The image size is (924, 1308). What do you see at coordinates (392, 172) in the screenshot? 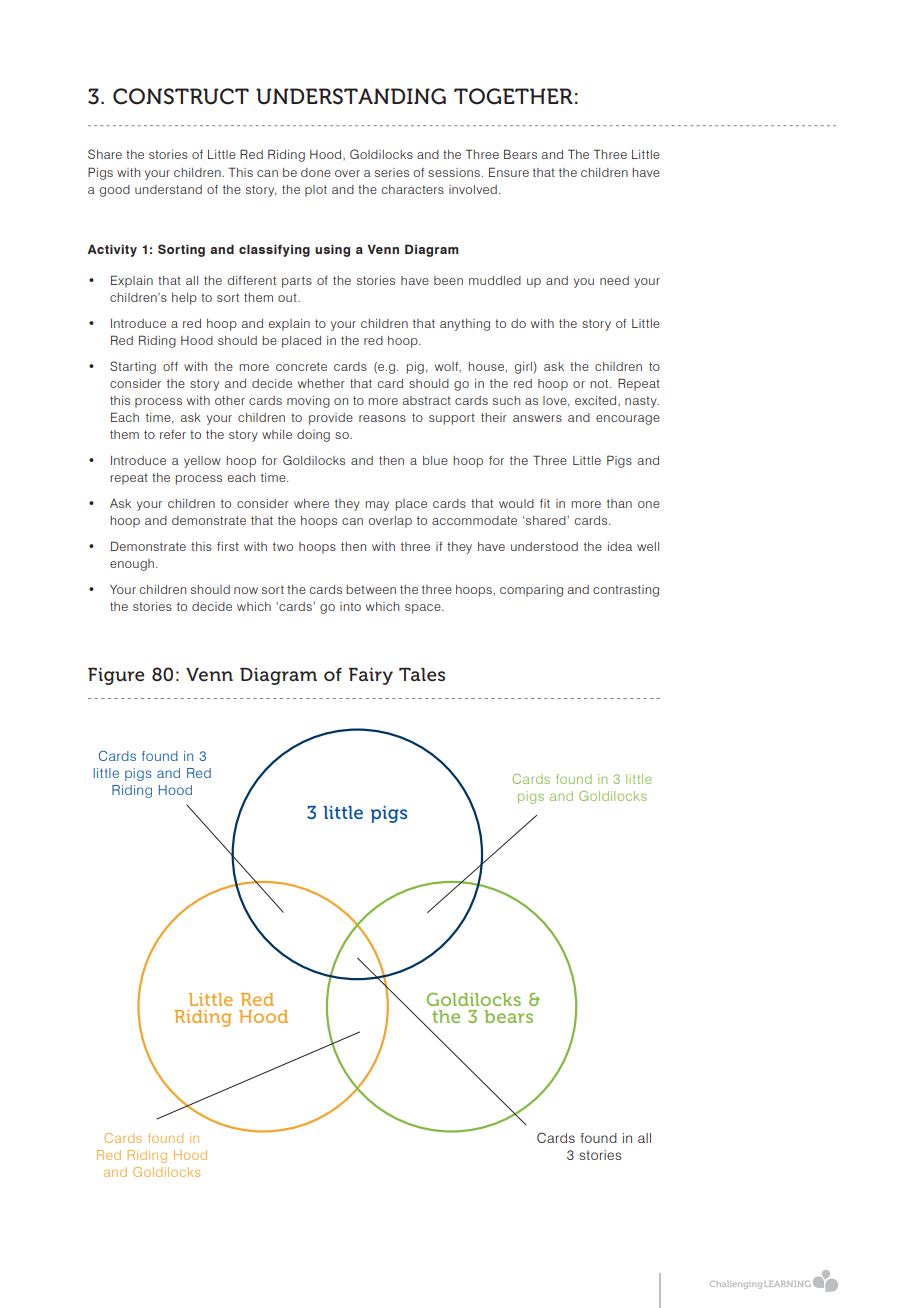
I see `series` at bounding box center [392, 172].
